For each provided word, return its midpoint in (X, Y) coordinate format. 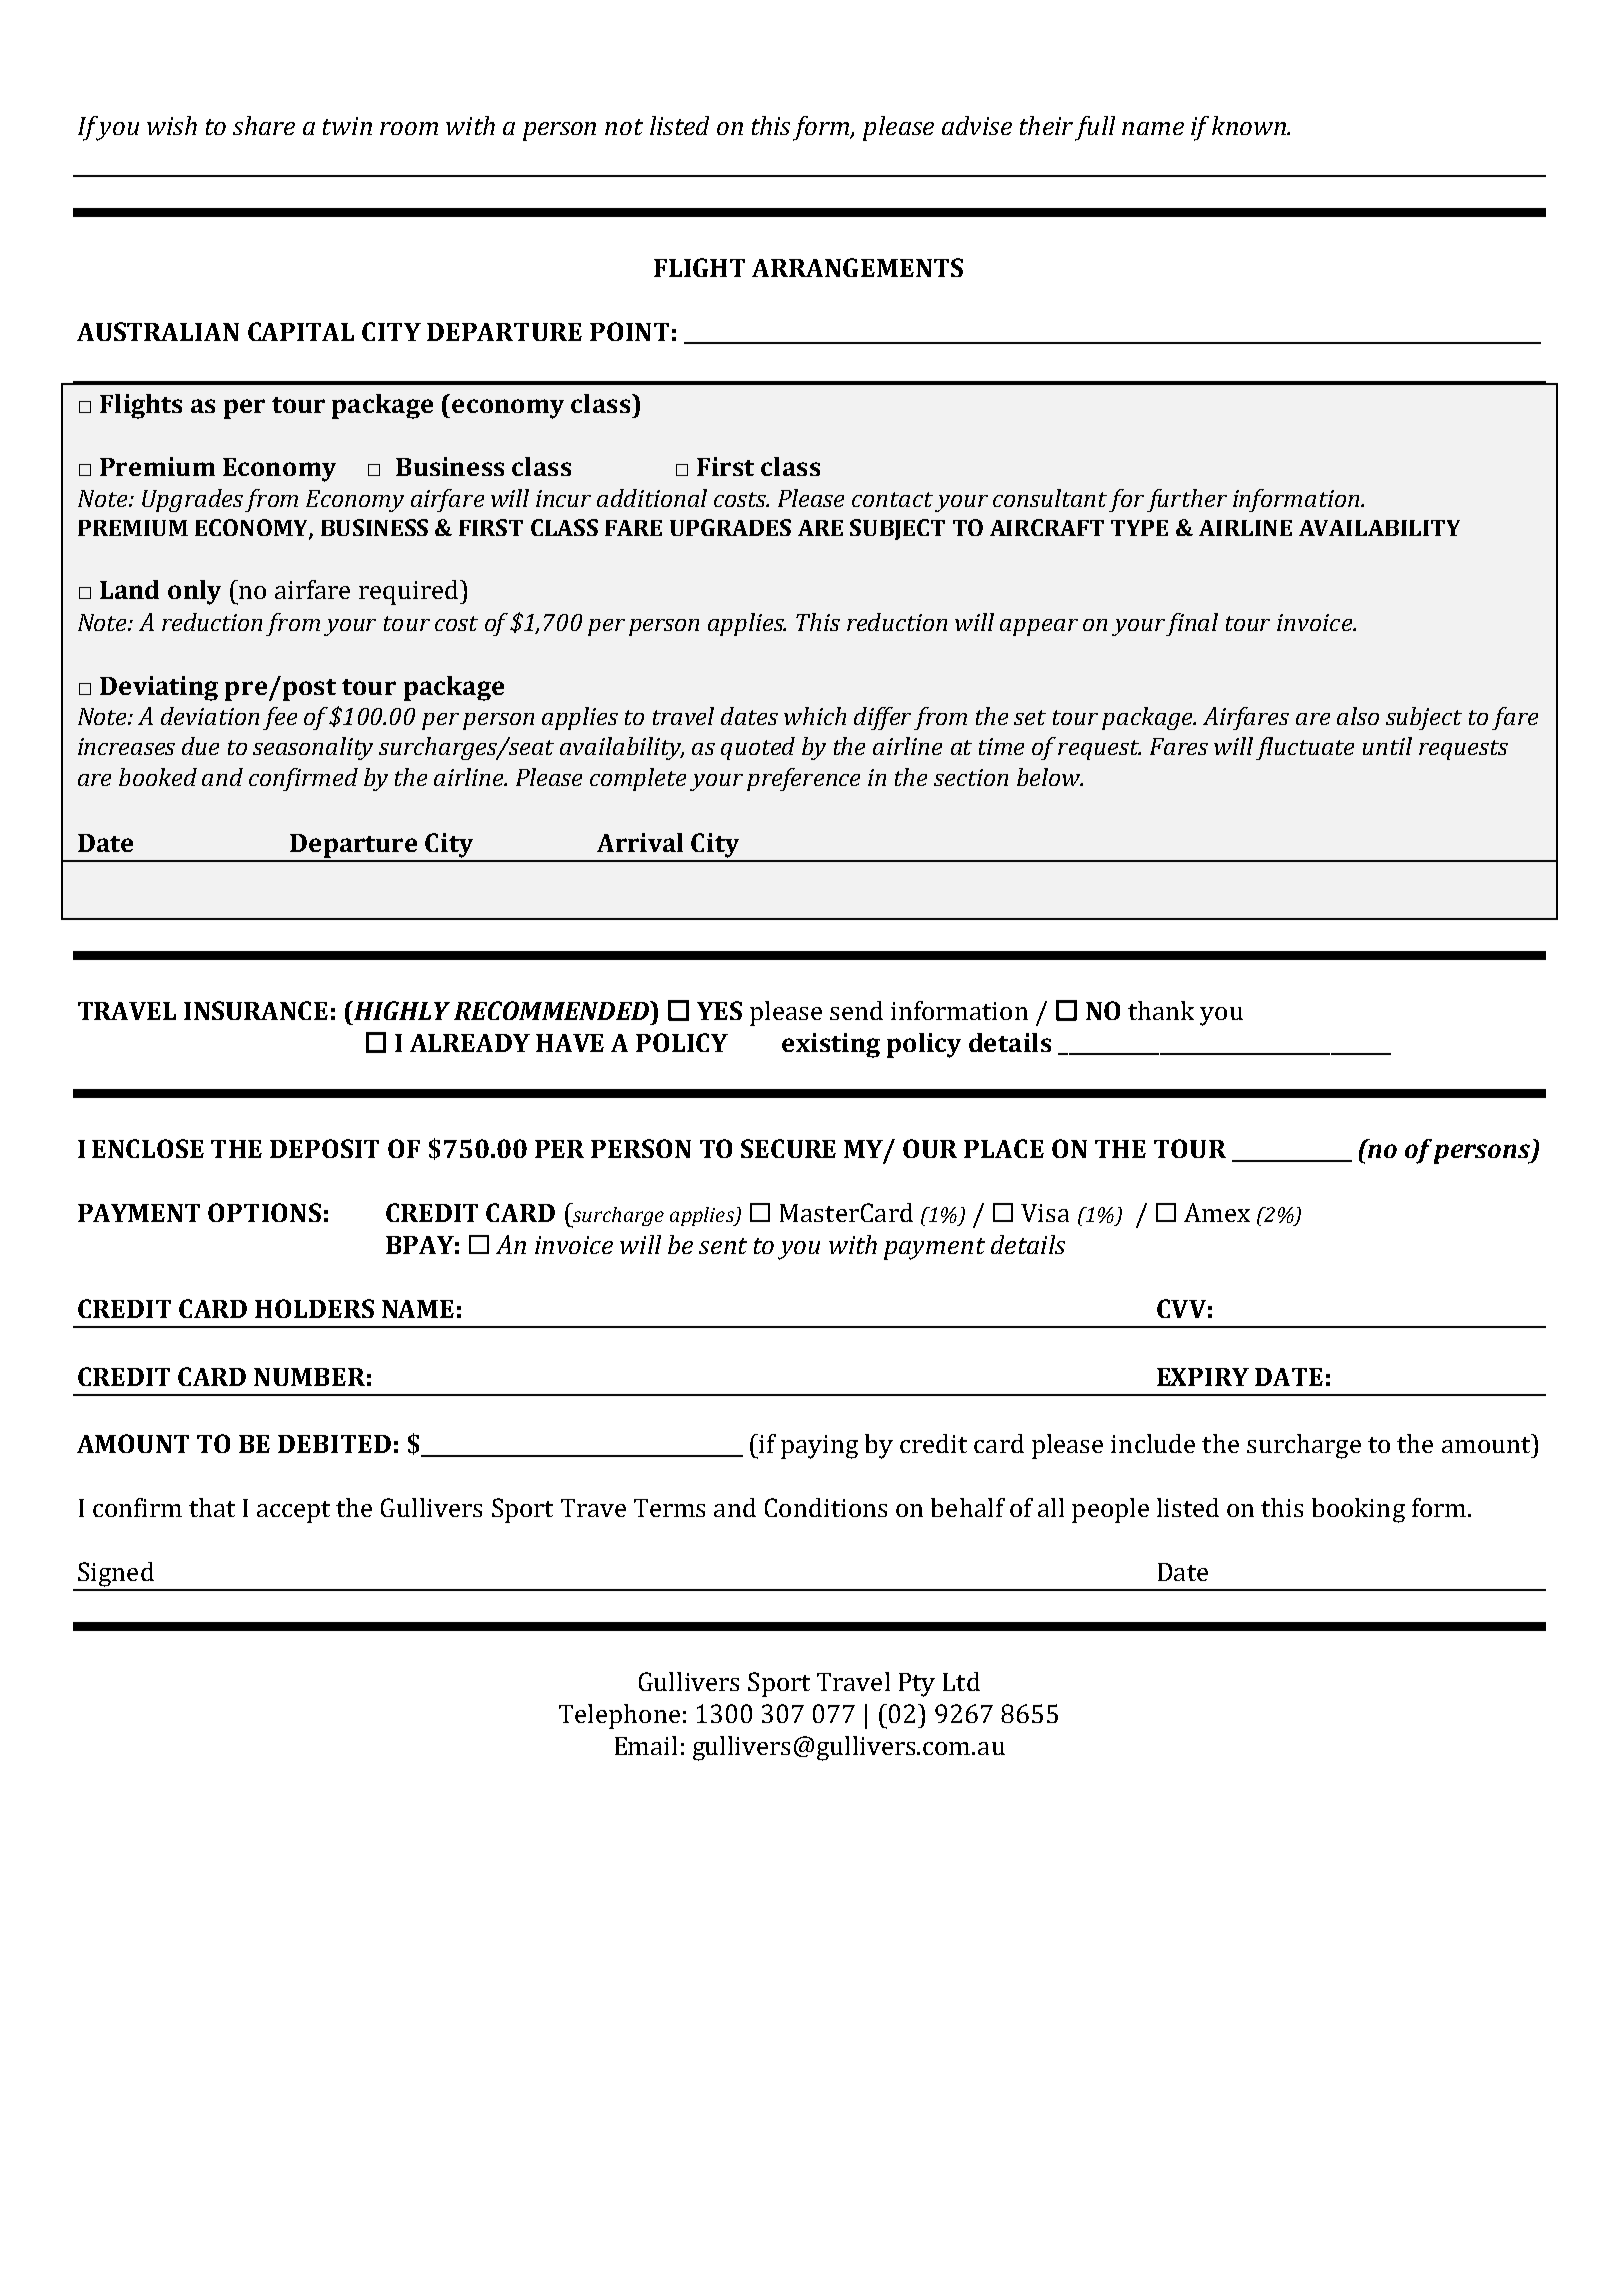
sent (723, 1246)
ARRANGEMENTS (857, 267)
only (194, 592)
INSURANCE (256, 1010)
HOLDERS (314, 1308)
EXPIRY (1203, 1377)
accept (293, 1512)
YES (719, 1010)
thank (1161, 1010)
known (1250, 125)
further (1187, 500)
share (264, 125)
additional (652, 498)
